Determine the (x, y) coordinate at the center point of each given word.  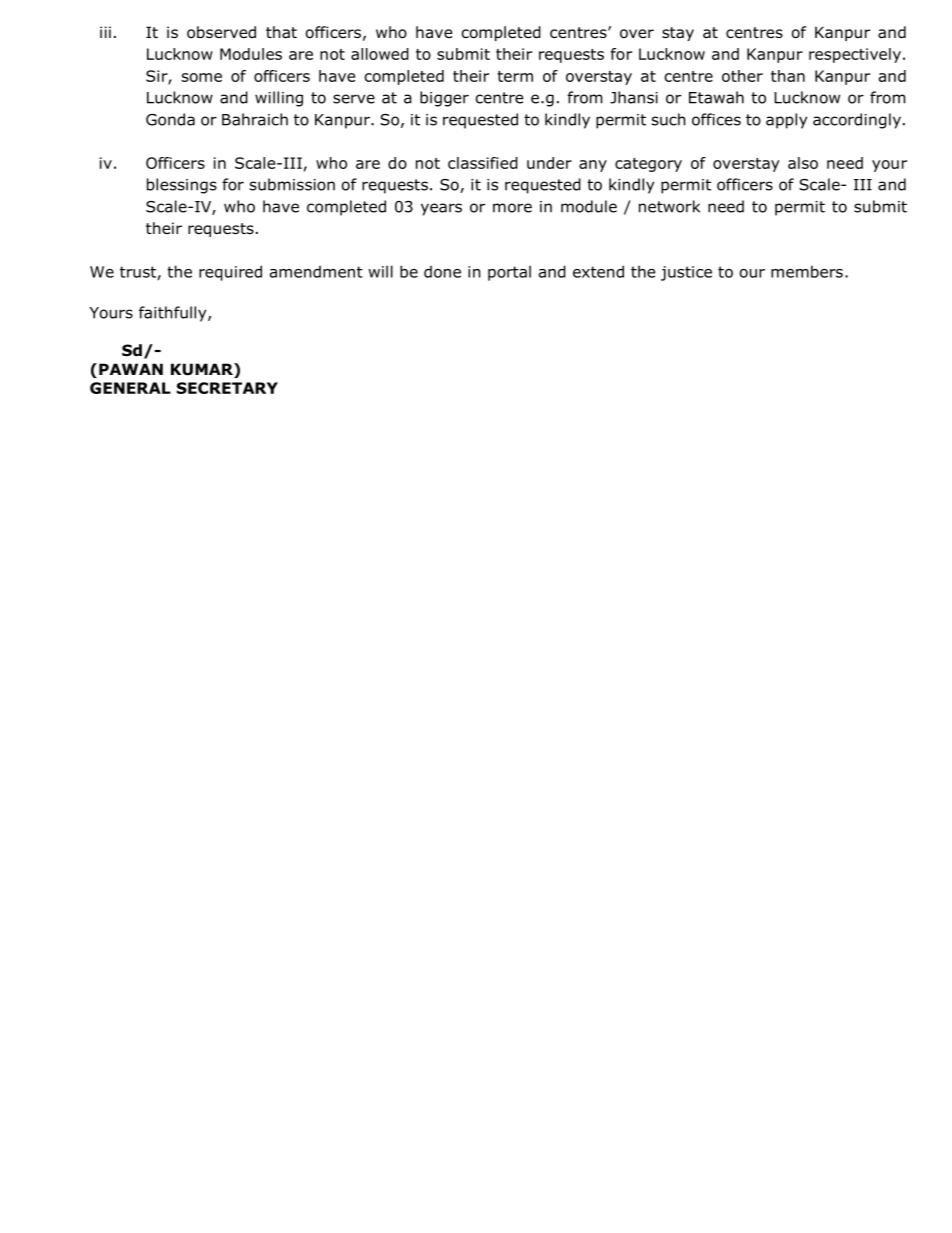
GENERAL (130, 388)
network (669, 206)
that (281, 32)
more (512, 208)
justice (686, 273)
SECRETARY (227, 388)
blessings (182, 186)
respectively (855, 55)
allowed (380, 54)
